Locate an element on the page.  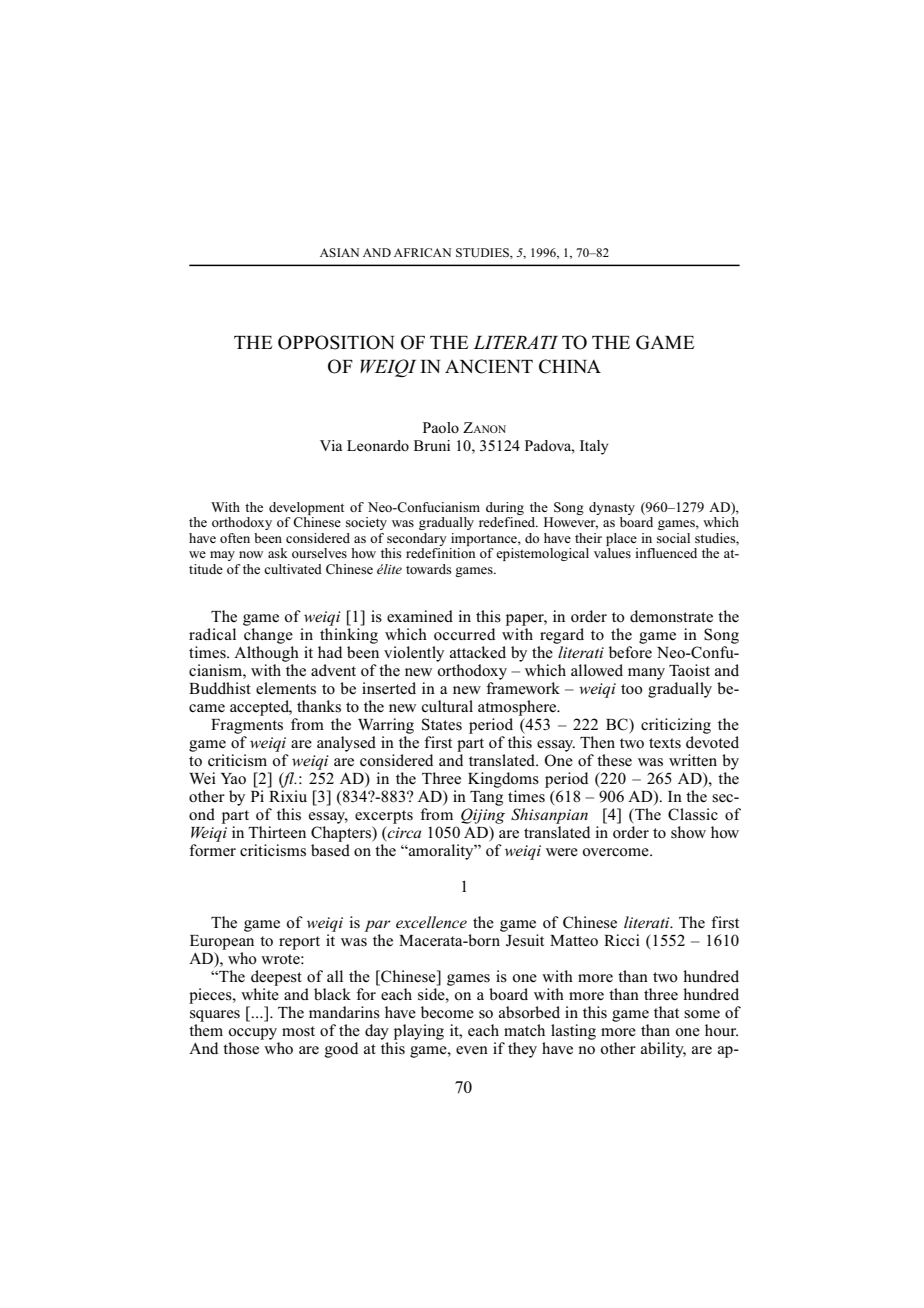
Italy is located at coordinates (594, 447).
